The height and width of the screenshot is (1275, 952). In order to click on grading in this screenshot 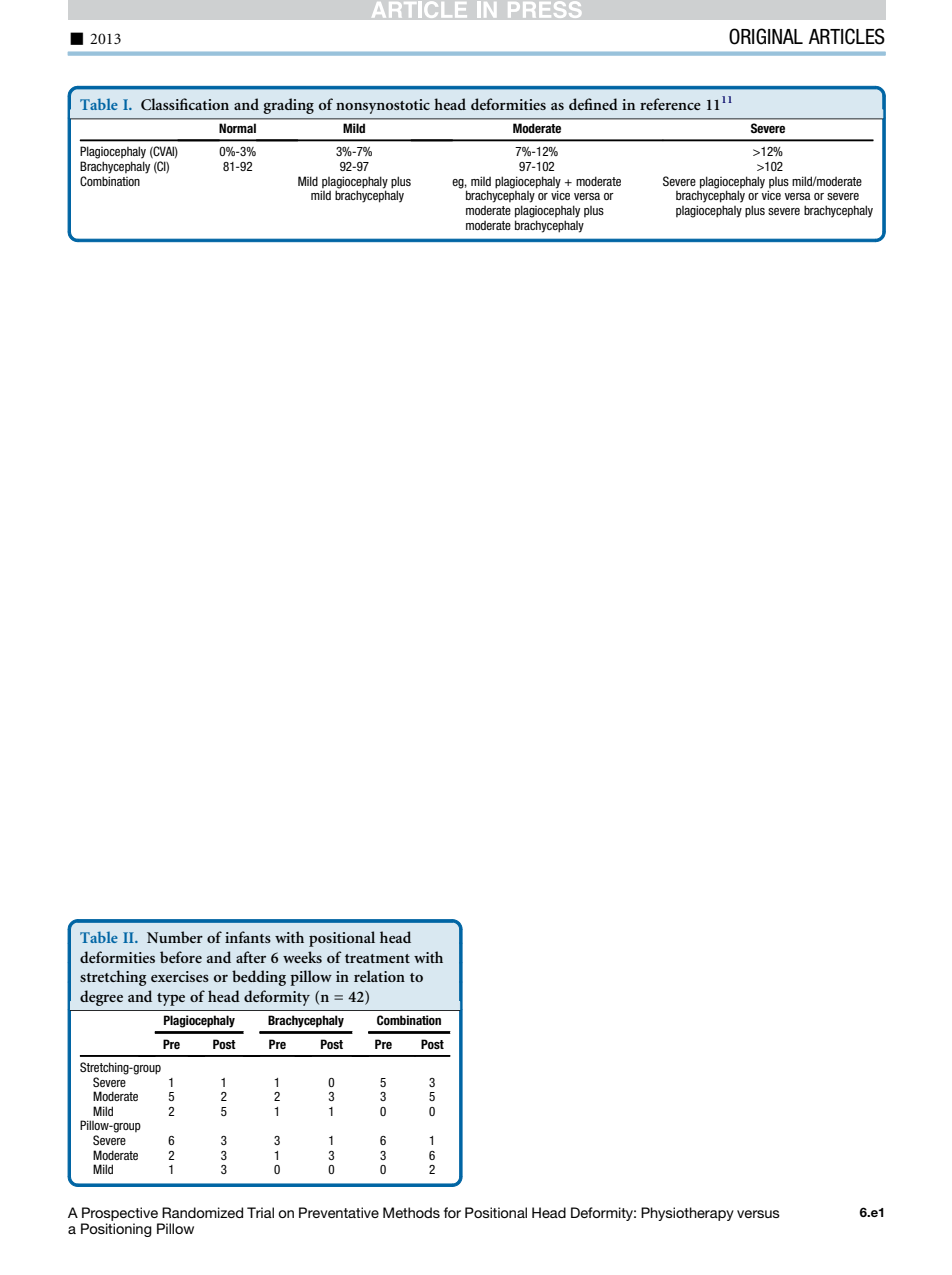, I will do `click(288, 106)`.
